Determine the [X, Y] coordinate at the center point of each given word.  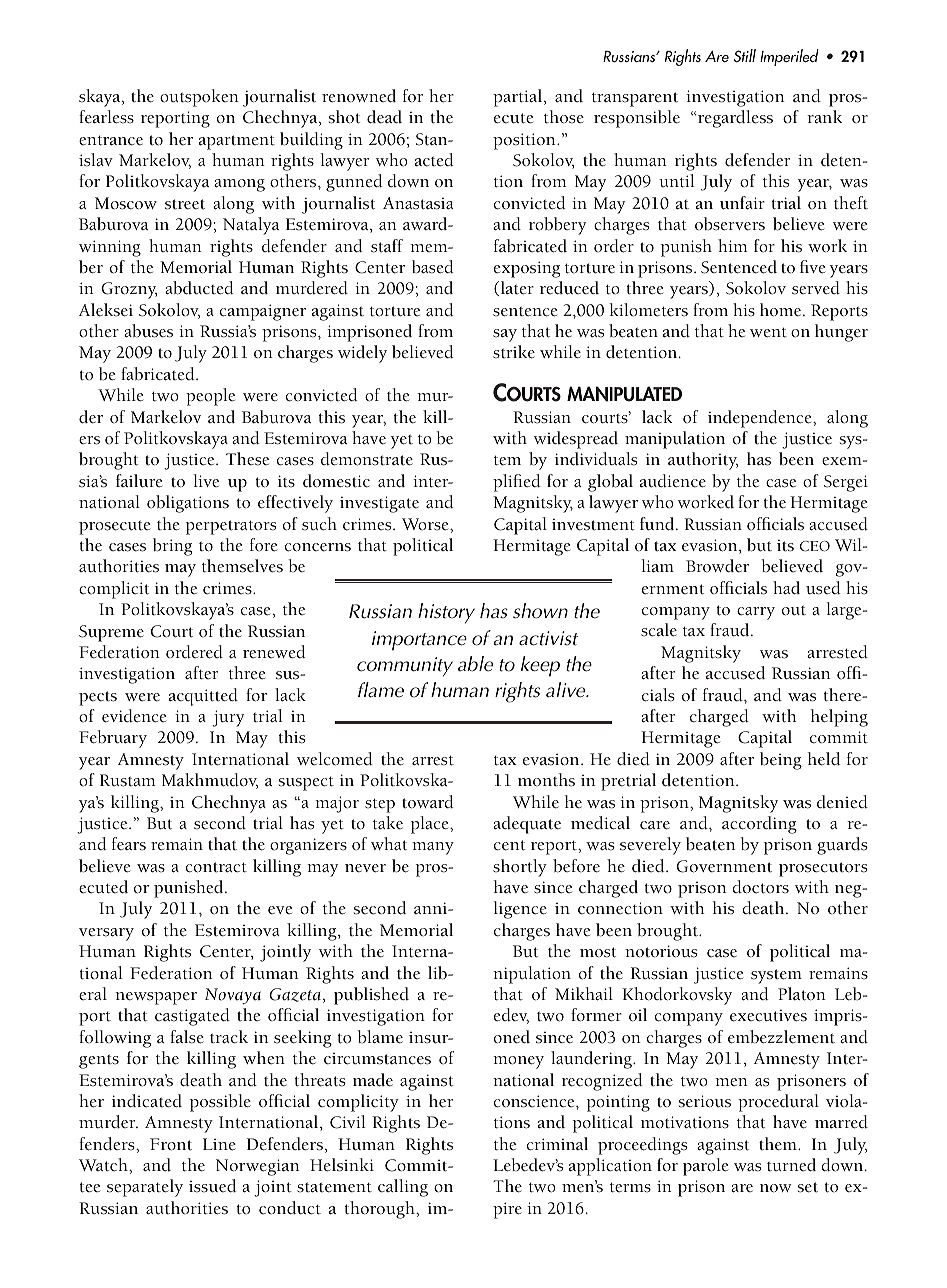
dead [384, 116]
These [247, 459]
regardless [734, 119]
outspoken [199, 98]
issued [212, 1186]
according [759, 825]
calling [403, 1188]
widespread [576, 440]
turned [791, 1164]
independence [761, 419]
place [431, 825]
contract [216, 867]
